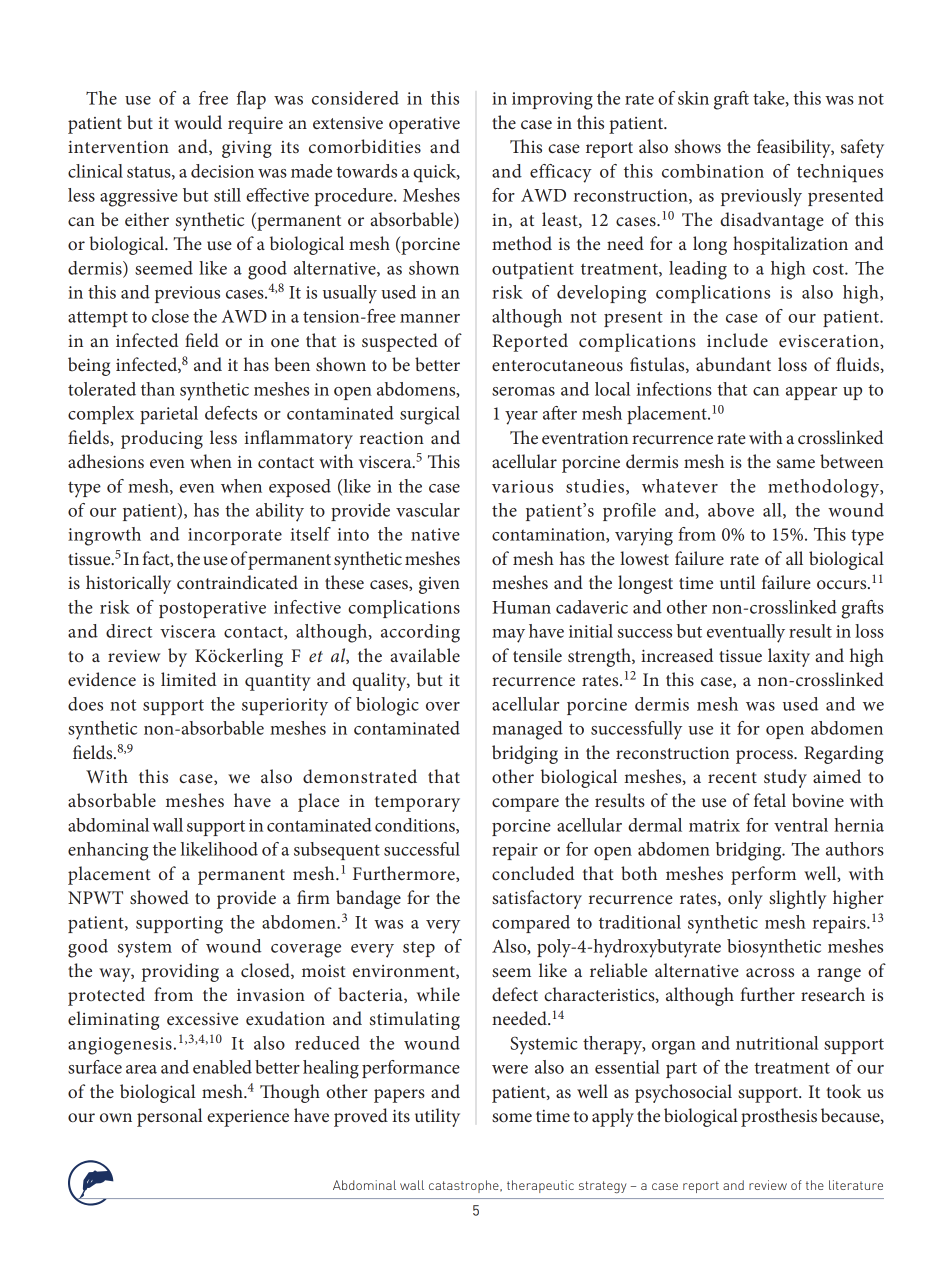 Image resolution: width=952 pixels, height=1270 pixels. I want to click on may, so click(508, 636).
